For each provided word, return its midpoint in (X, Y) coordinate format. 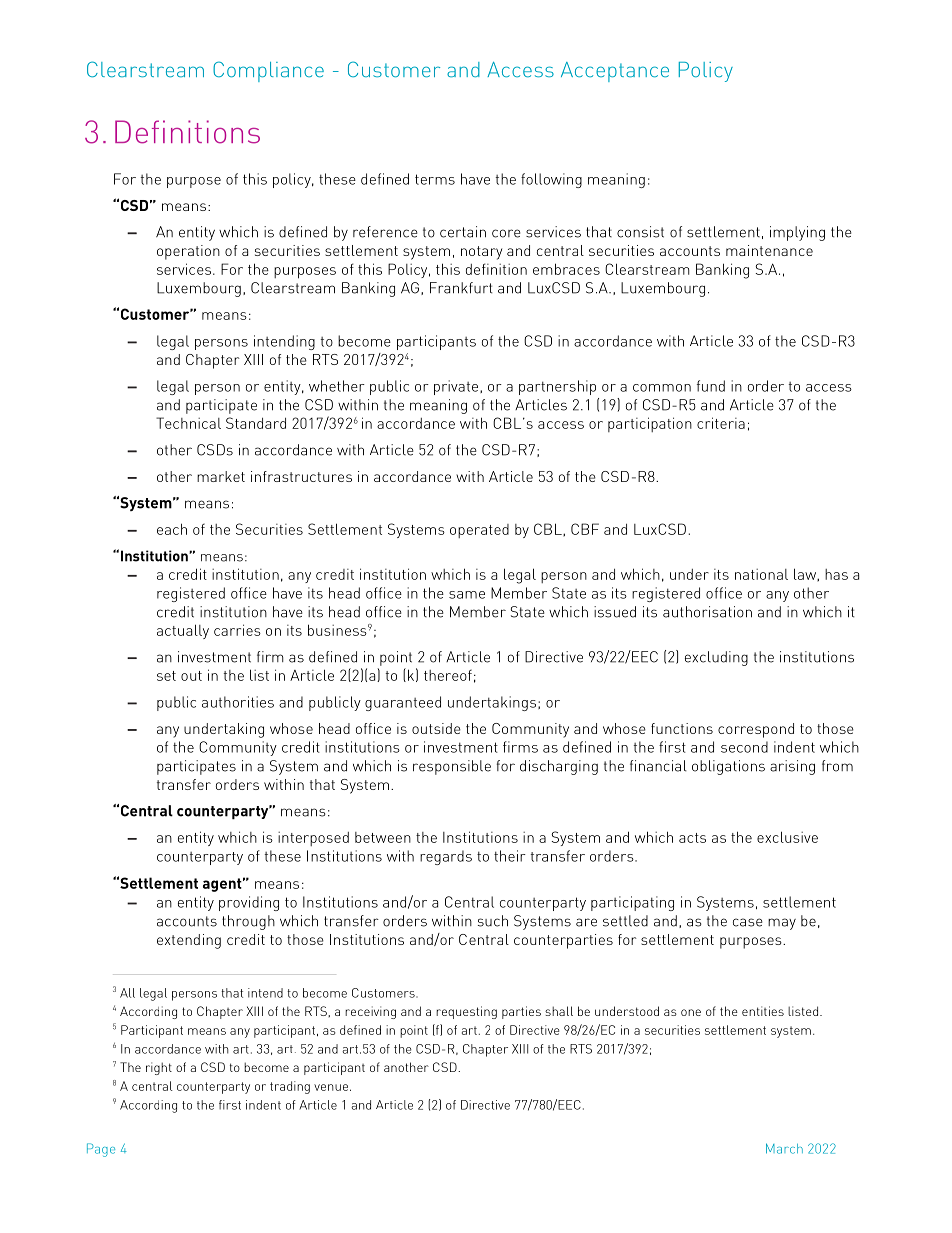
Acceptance (615, 72)
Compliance (268, 71)
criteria (721, 423)
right (159, 1068)
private (457, 387)
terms (435, 179)
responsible (452, 767)
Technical (188, 423)
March (784, 1148)
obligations (728, 767)
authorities (238, 702)
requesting (466, 1012)
